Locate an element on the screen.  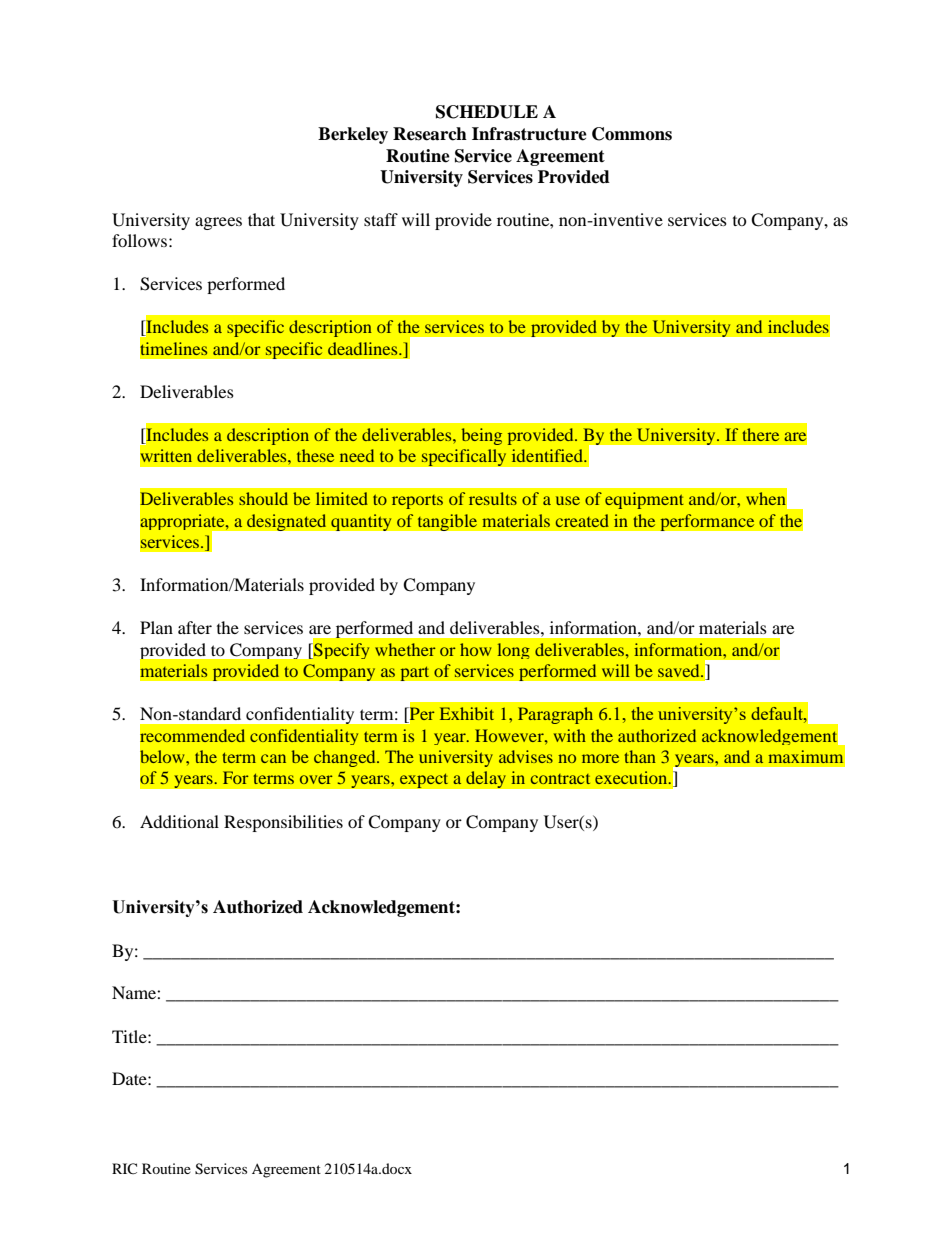
Responsibilities is located at coordinates (283, 823).
